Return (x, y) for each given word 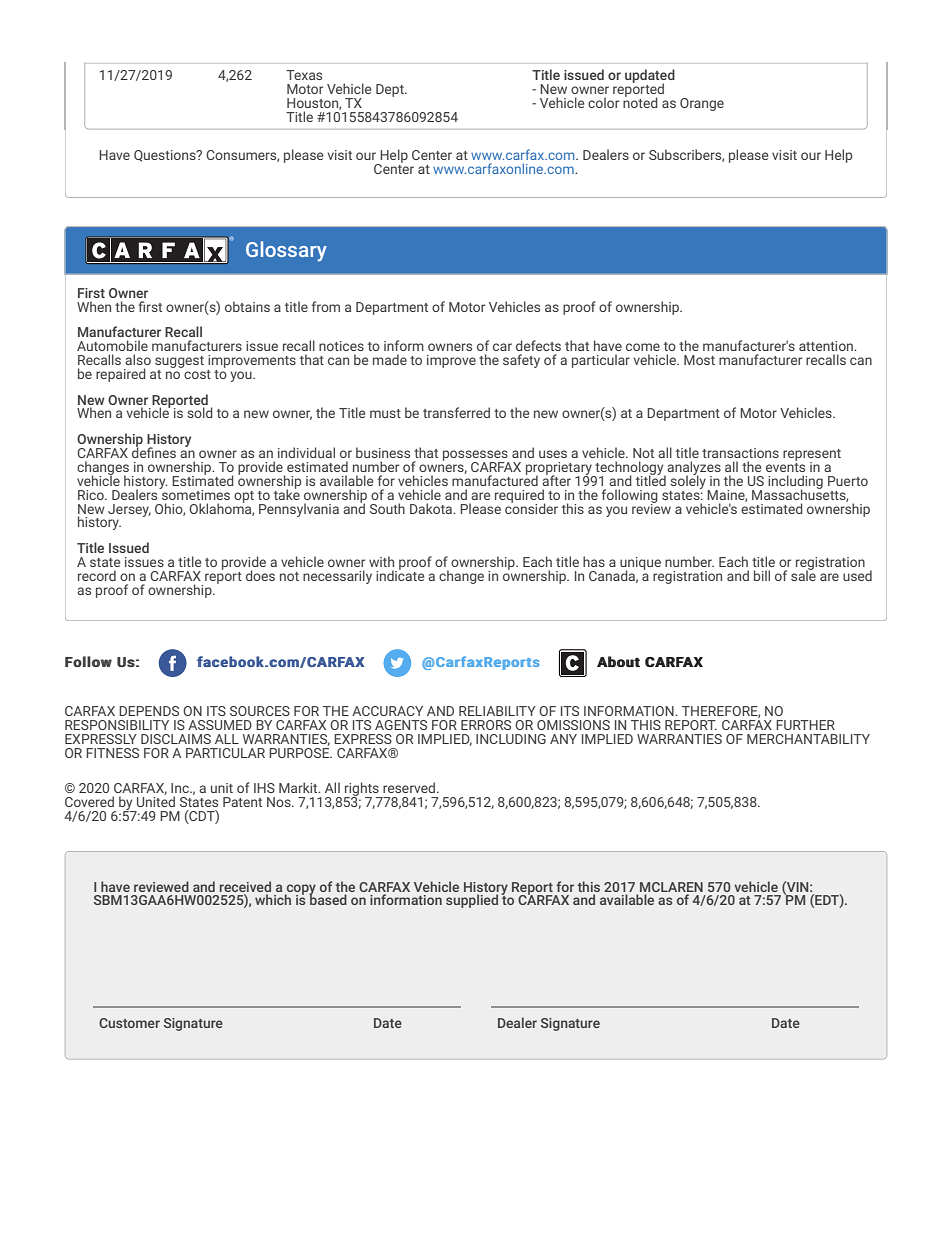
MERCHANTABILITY (808, 739)
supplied (472, 901)
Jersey (129, 510)
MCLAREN (671, 887)
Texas (304, 75)
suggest (179, 362)
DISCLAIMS (176, 739)
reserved (409, 787)
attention (827, 346)
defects (538, 345)
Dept (391, 90)
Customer (129, 1023)
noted (640, 101)
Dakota (432, 508)
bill (762, 575)
